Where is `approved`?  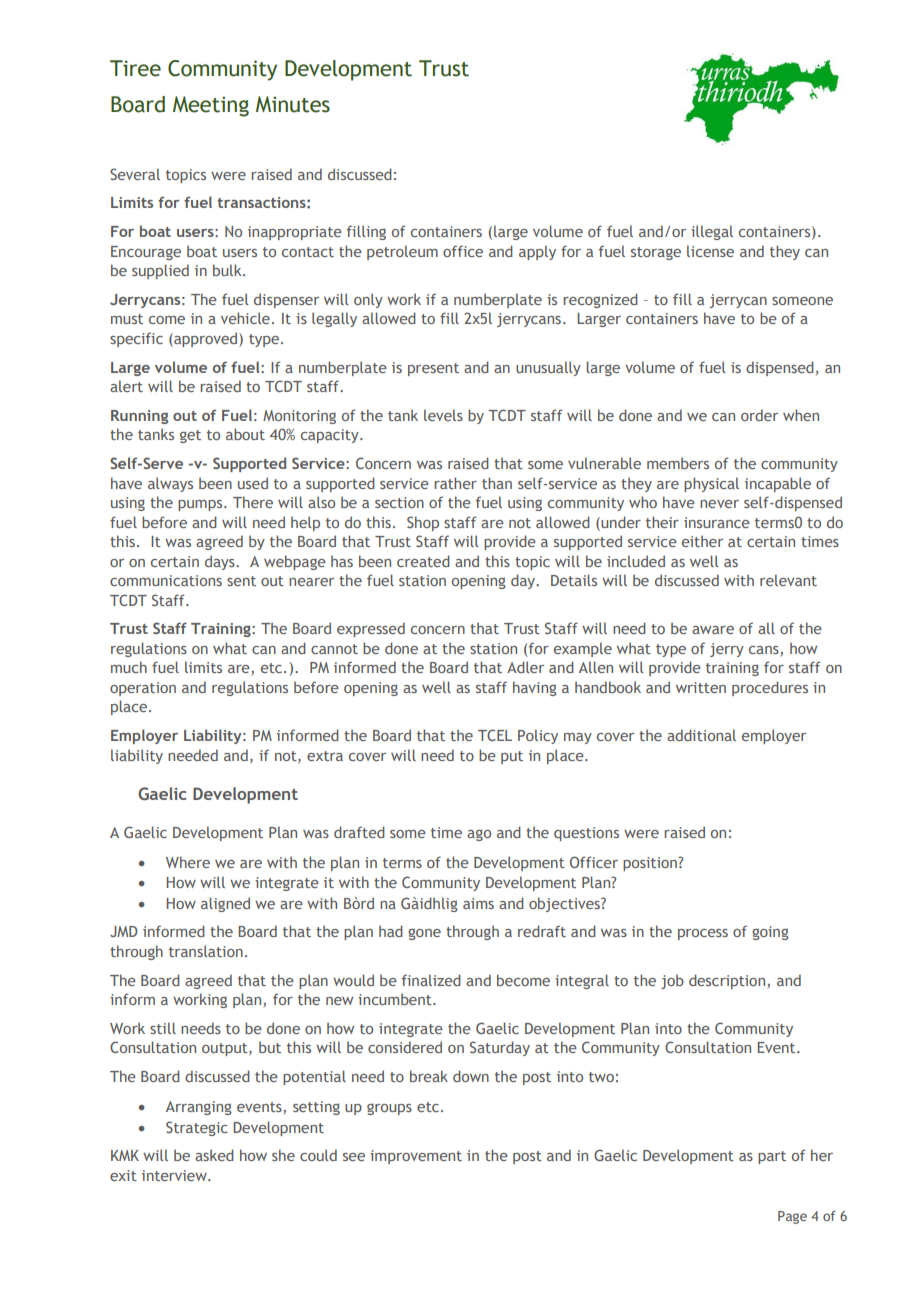
approved is located at coordinates (206, 339).
